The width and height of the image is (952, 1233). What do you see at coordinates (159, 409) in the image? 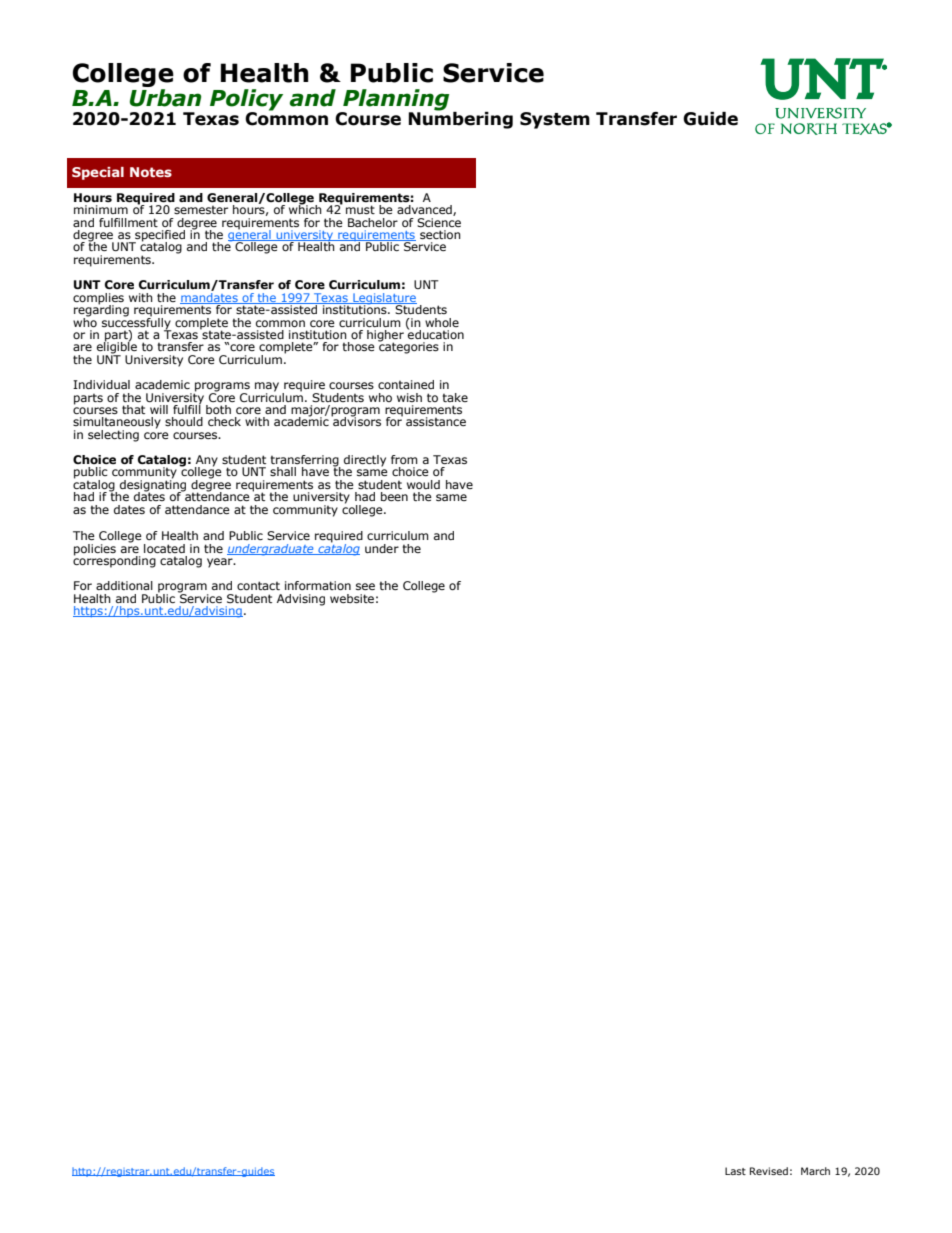
I see `will` at bounding box center [159, 409].
